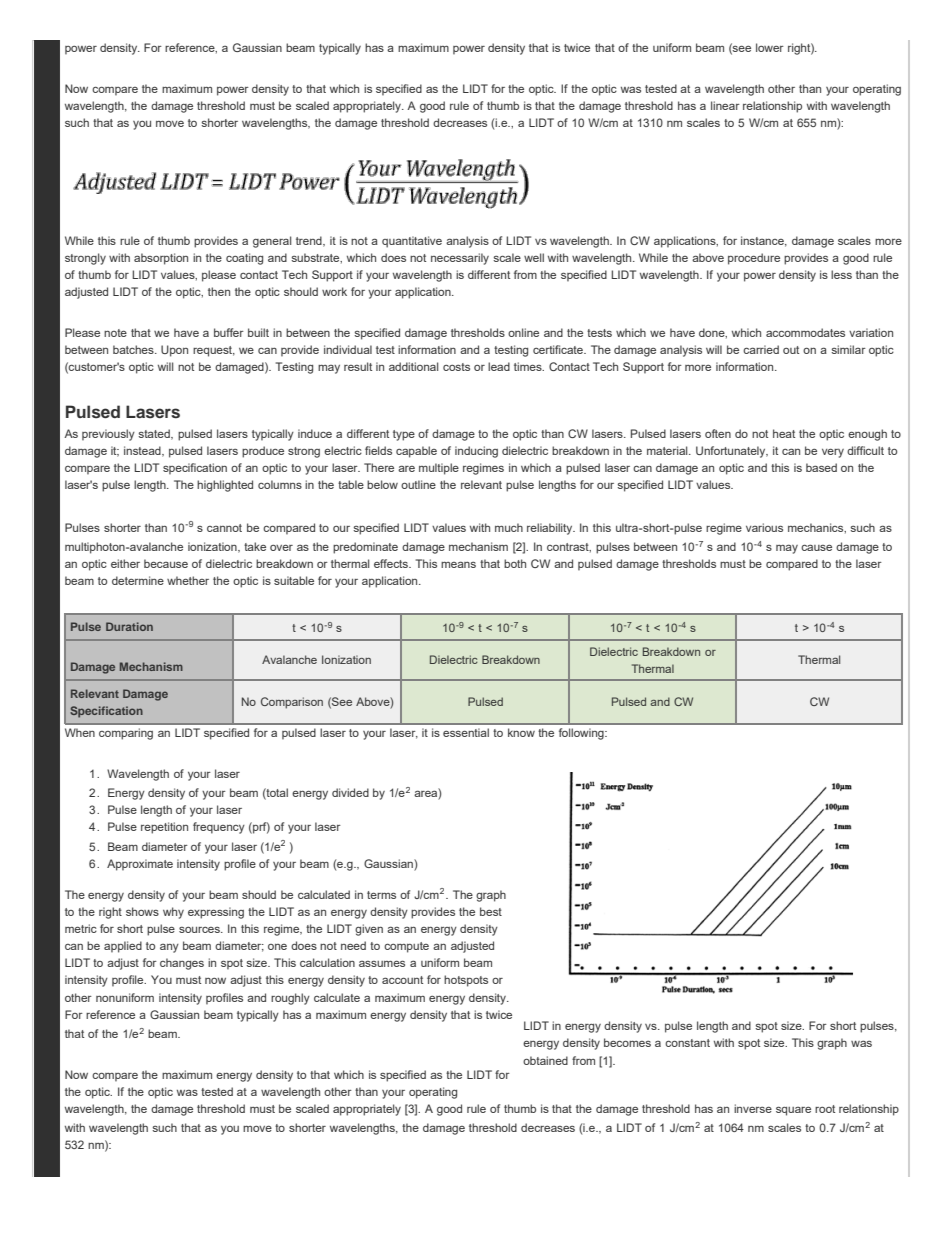 The width and height of the screenshot is (952, 1233). What do you see at coordinates (770, 47) in the screenshot?
I see `lower` at bounding box center [770, 47].
